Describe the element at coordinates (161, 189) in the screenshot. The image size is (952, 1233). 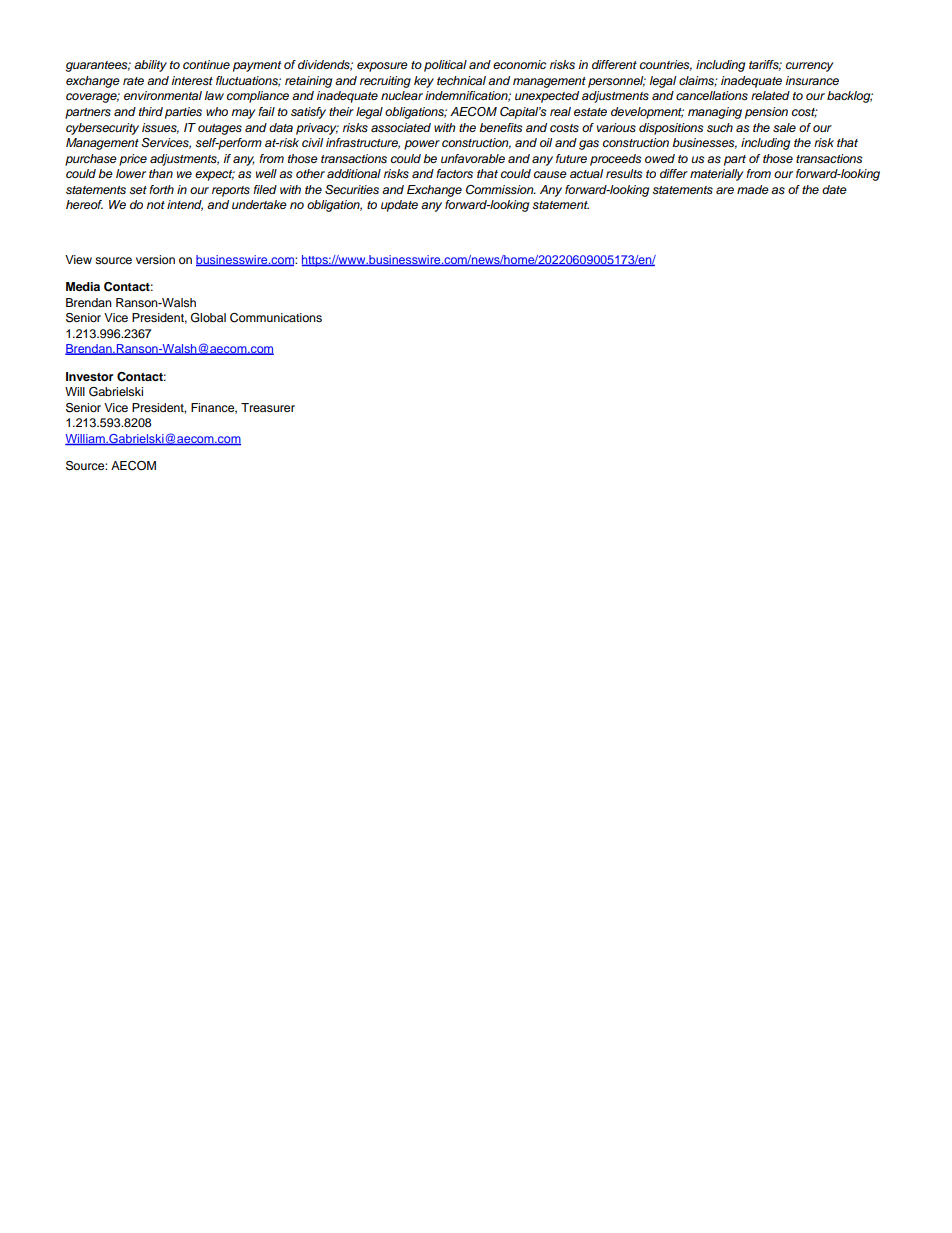
I see `forth` at that location.
